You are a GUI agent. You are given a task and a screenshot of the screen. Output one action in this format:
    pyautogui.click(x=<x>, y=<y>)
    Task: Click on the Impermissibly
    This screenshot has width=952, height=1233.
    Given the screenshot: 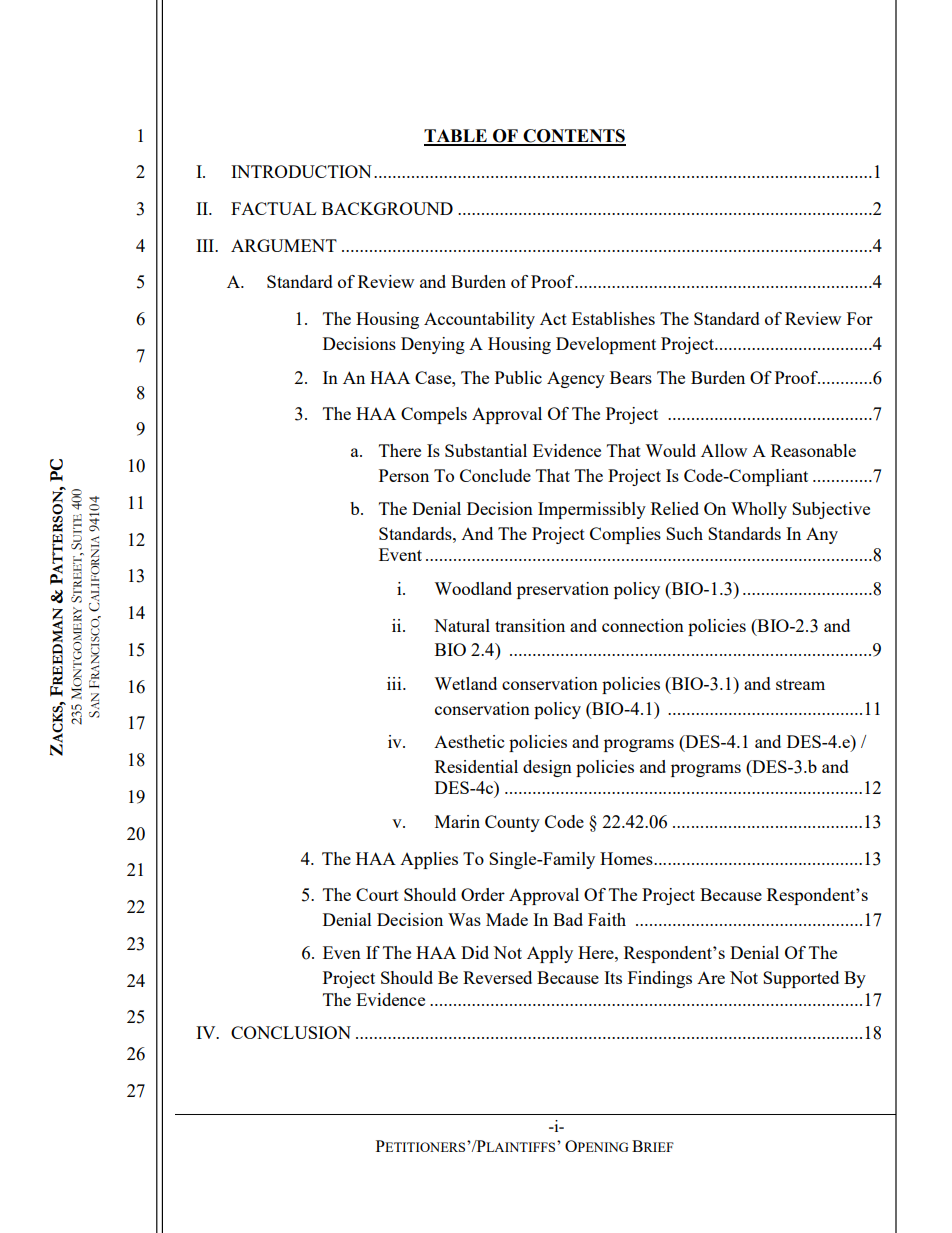 What is the action you would take?
    pyautogui.click(x=592, y=510)
